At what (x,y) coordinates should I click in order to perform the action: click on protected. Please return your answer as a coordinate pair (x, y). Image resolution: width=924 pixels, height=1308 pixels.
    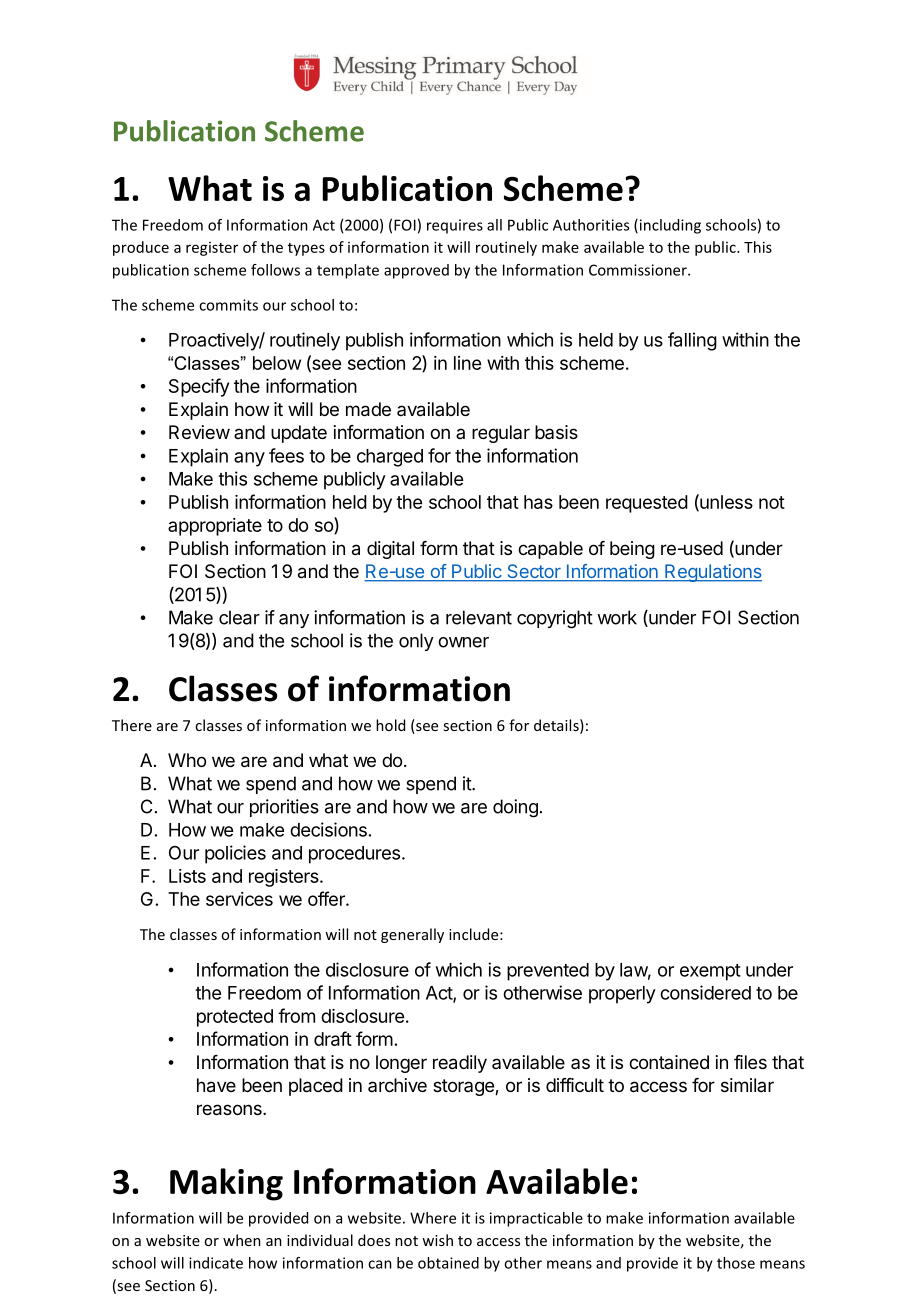
    Looking at the image, I should click on (235, 1018).
